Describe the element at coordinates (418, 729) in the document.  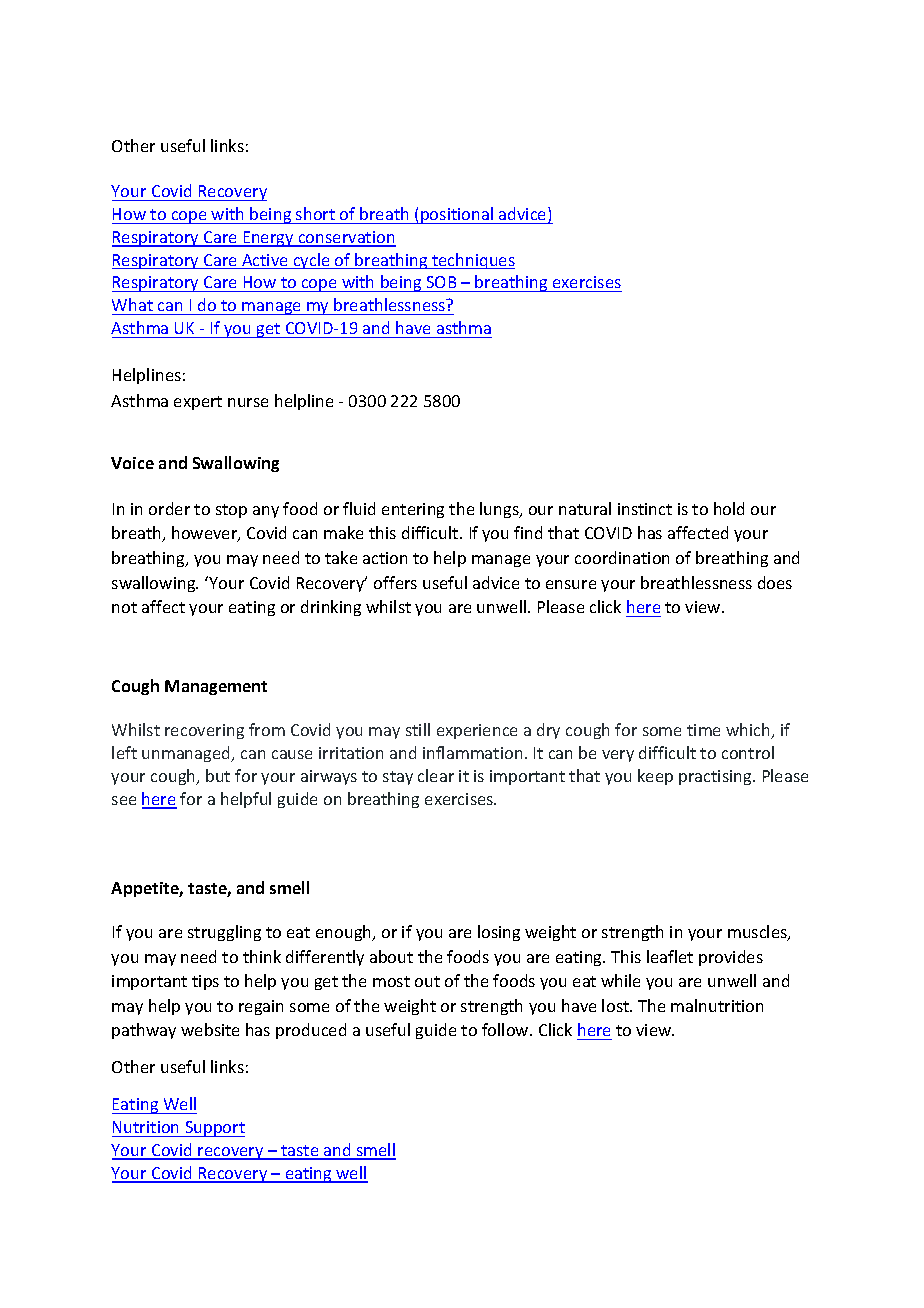
I see `still` at that location.
